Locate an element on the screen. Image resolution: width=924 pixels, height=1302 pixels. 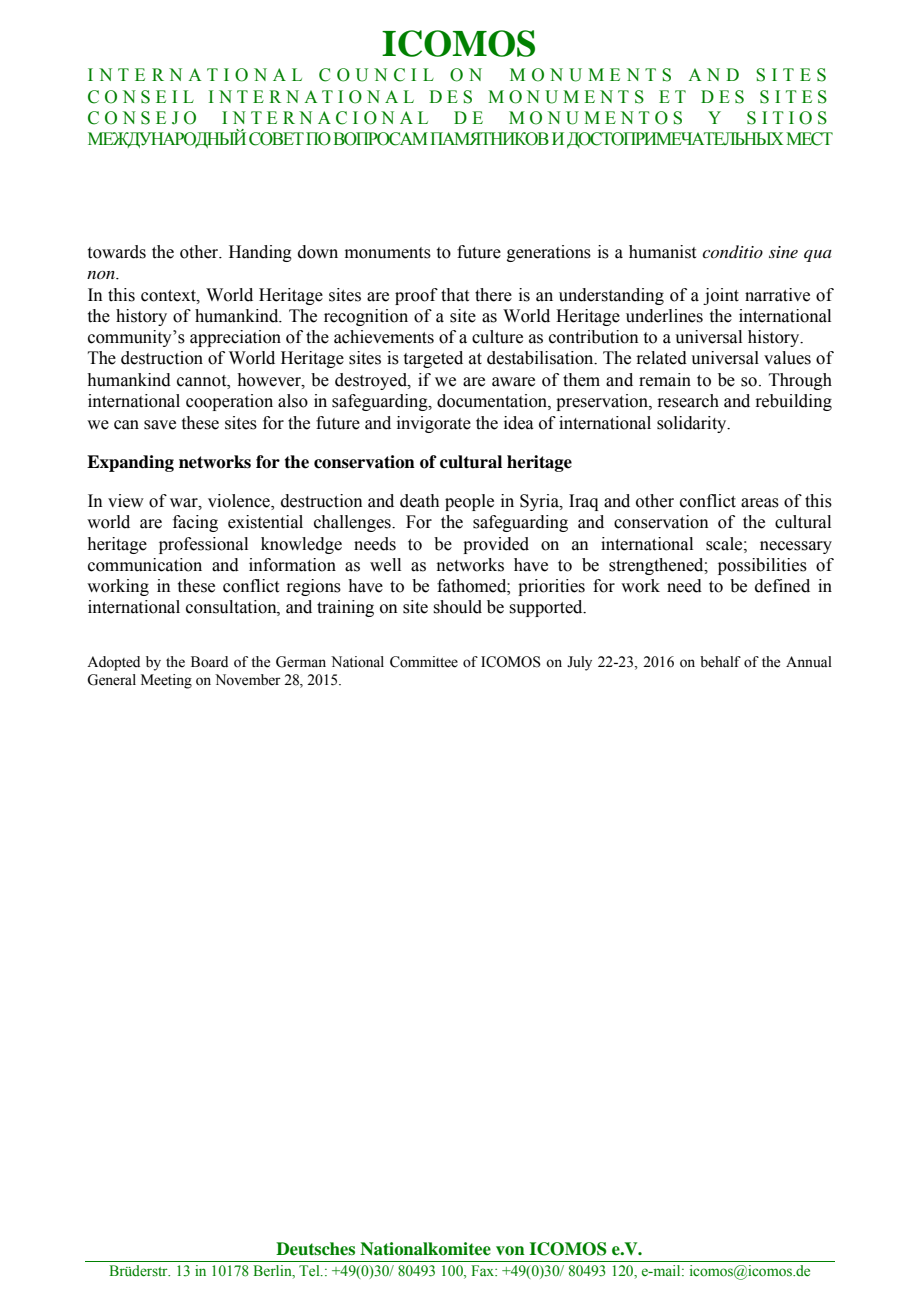
joint is located at coordinates (721, 296).
